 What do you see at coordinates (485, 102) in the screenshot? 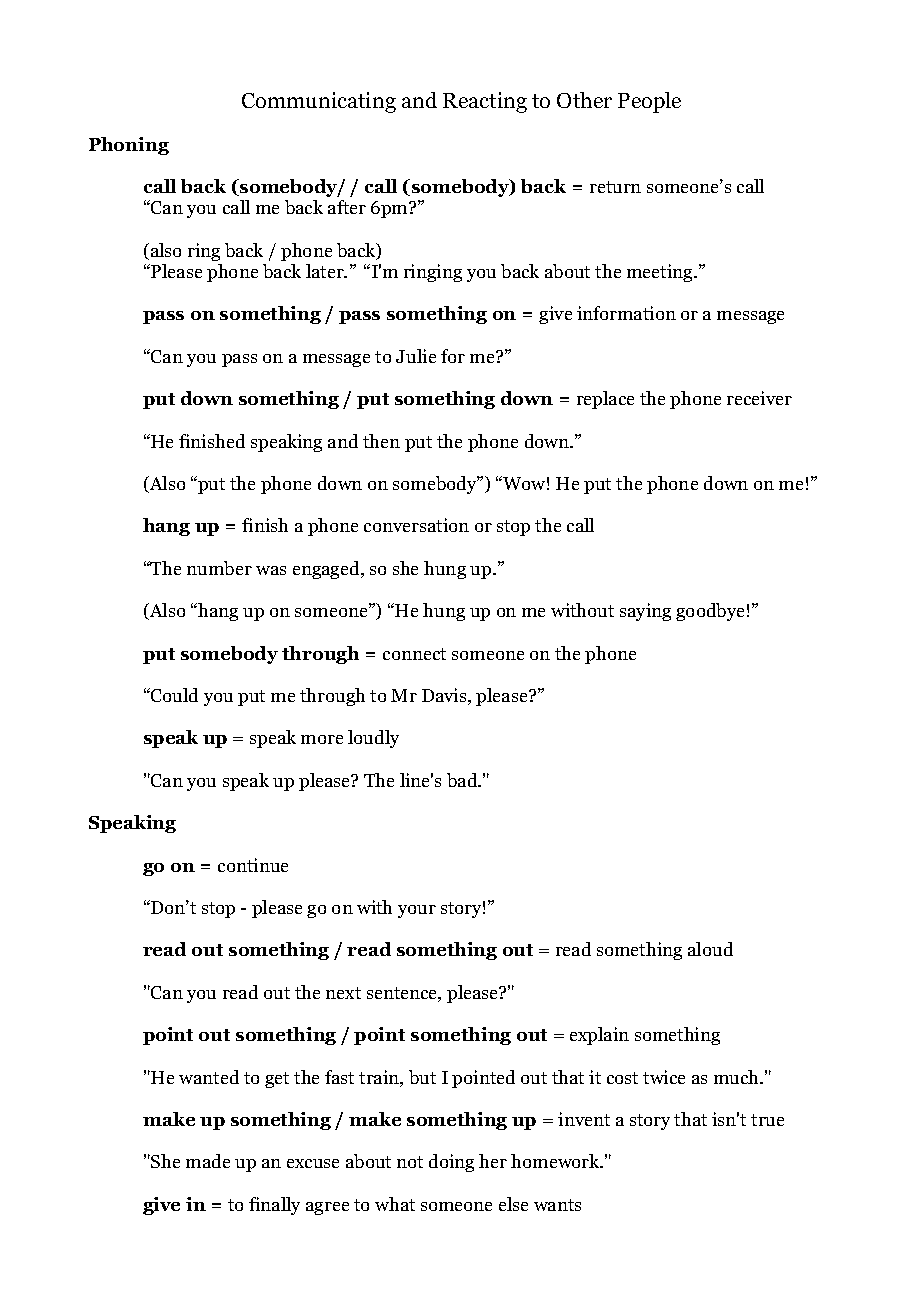
I see `Reacting` at bounding box center [485, 102].
